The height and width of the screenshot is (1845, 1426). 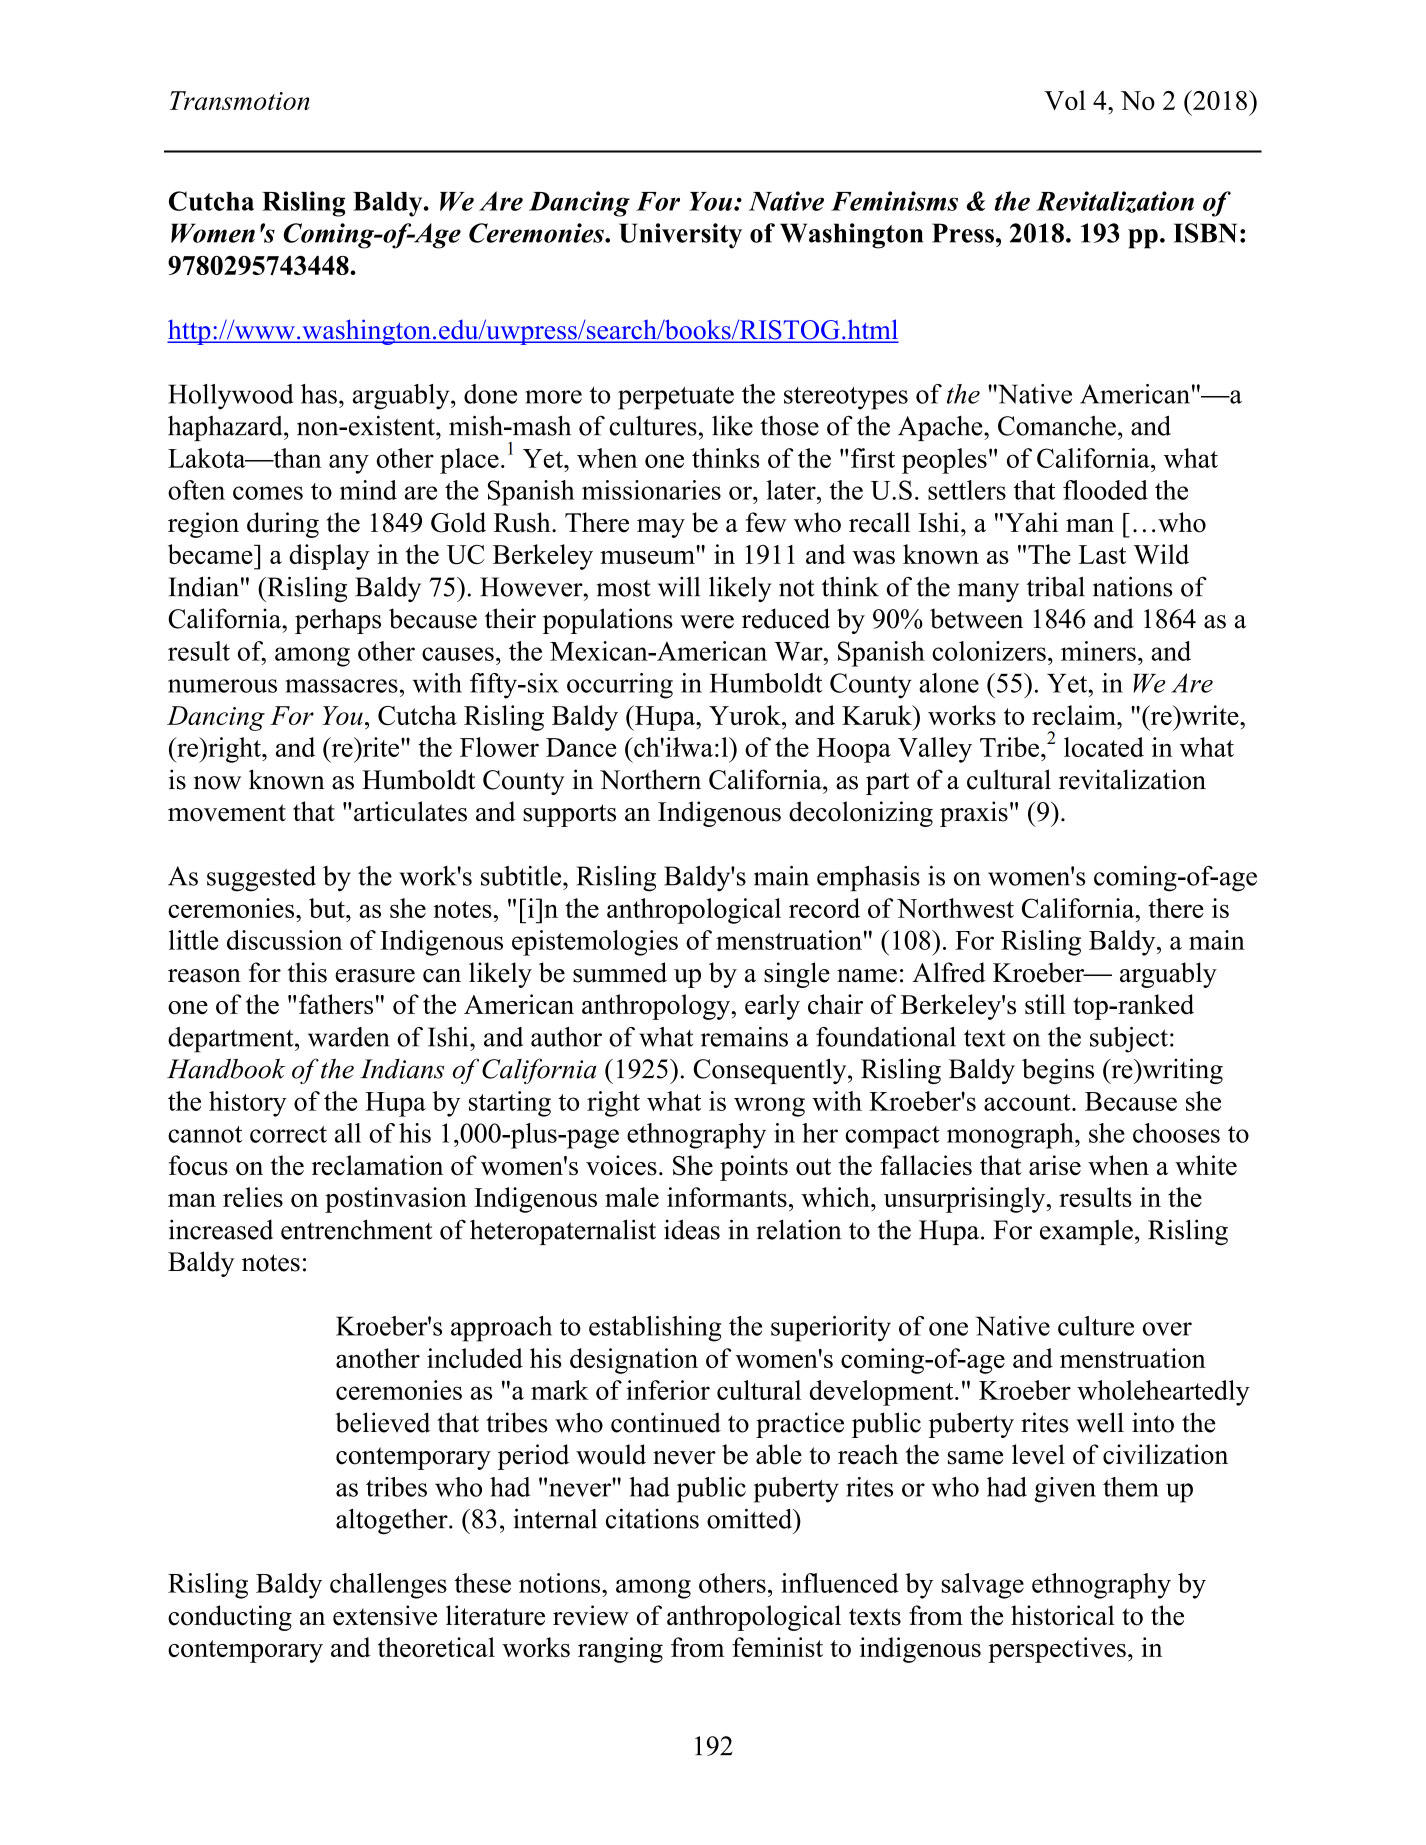 What do you see at coordinates (328, 908) in the screenshot?
I see `but` at bounding box center [328, 908].
